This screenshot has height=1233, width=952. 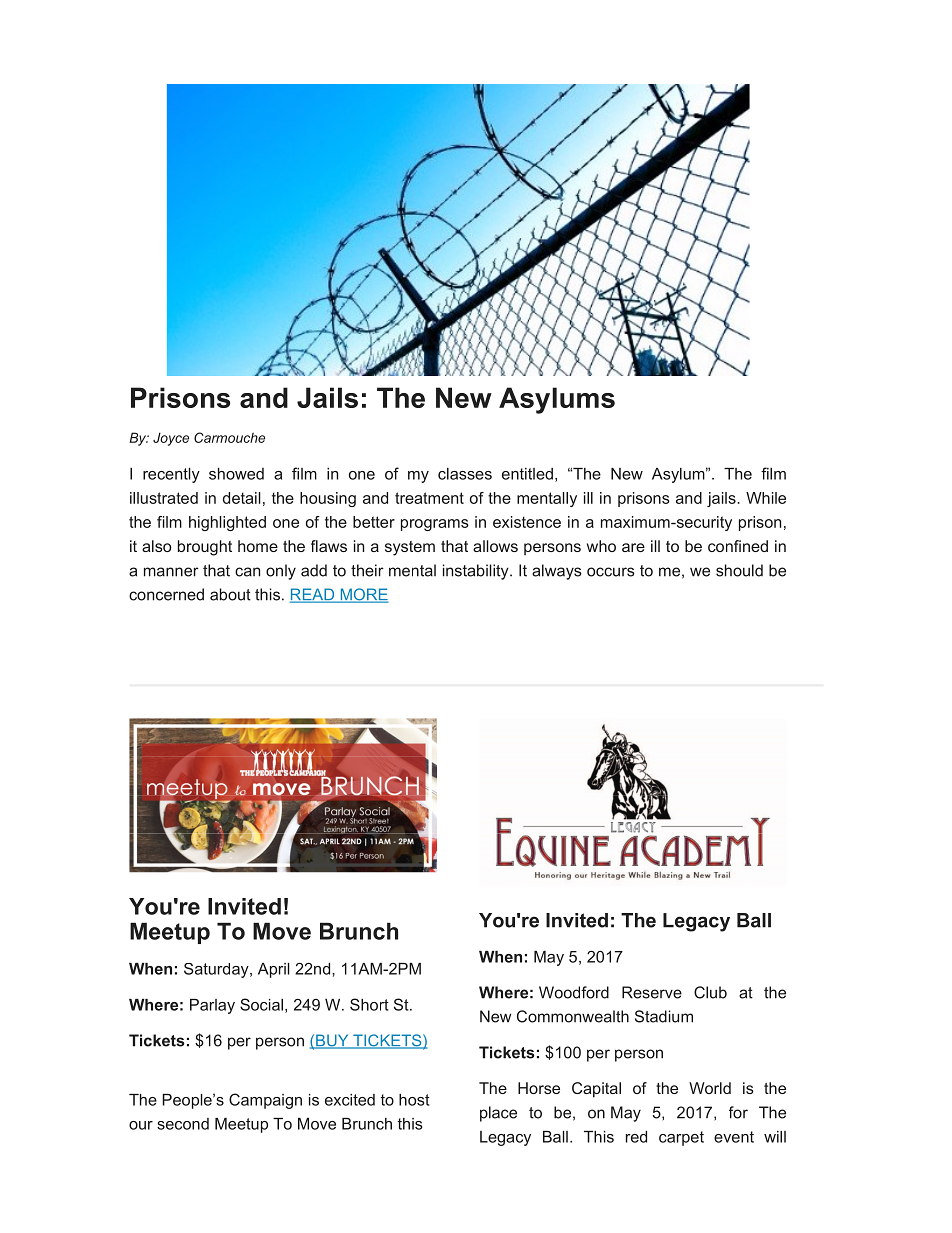 What do you see at coordinates (230, 594) in the screenshot?
I see `about` at bounding box center [230, 594].
